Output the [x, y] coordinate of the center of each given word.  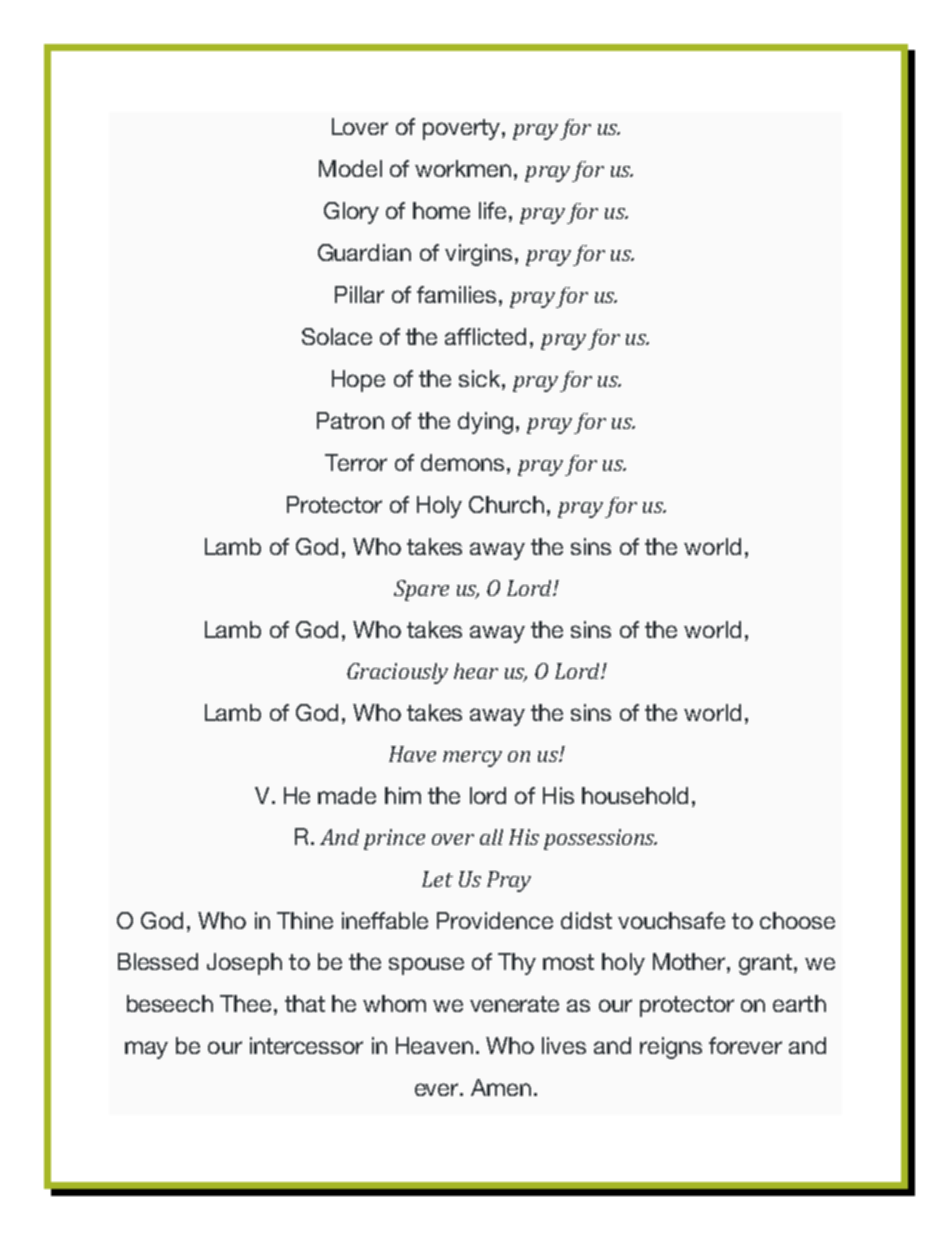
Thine [305, 920]
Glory [351, 213]
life [492, 210]
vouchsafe [671, 920]
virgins [478, 255]
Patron [350, 420]
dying [485, 423]
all [491, 837]
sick [481, 378]
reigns [671, 1048]
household [635, 795]
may [146, 1050]
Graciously [397, 673]
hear [476, 671]
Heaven [434, 1045]
